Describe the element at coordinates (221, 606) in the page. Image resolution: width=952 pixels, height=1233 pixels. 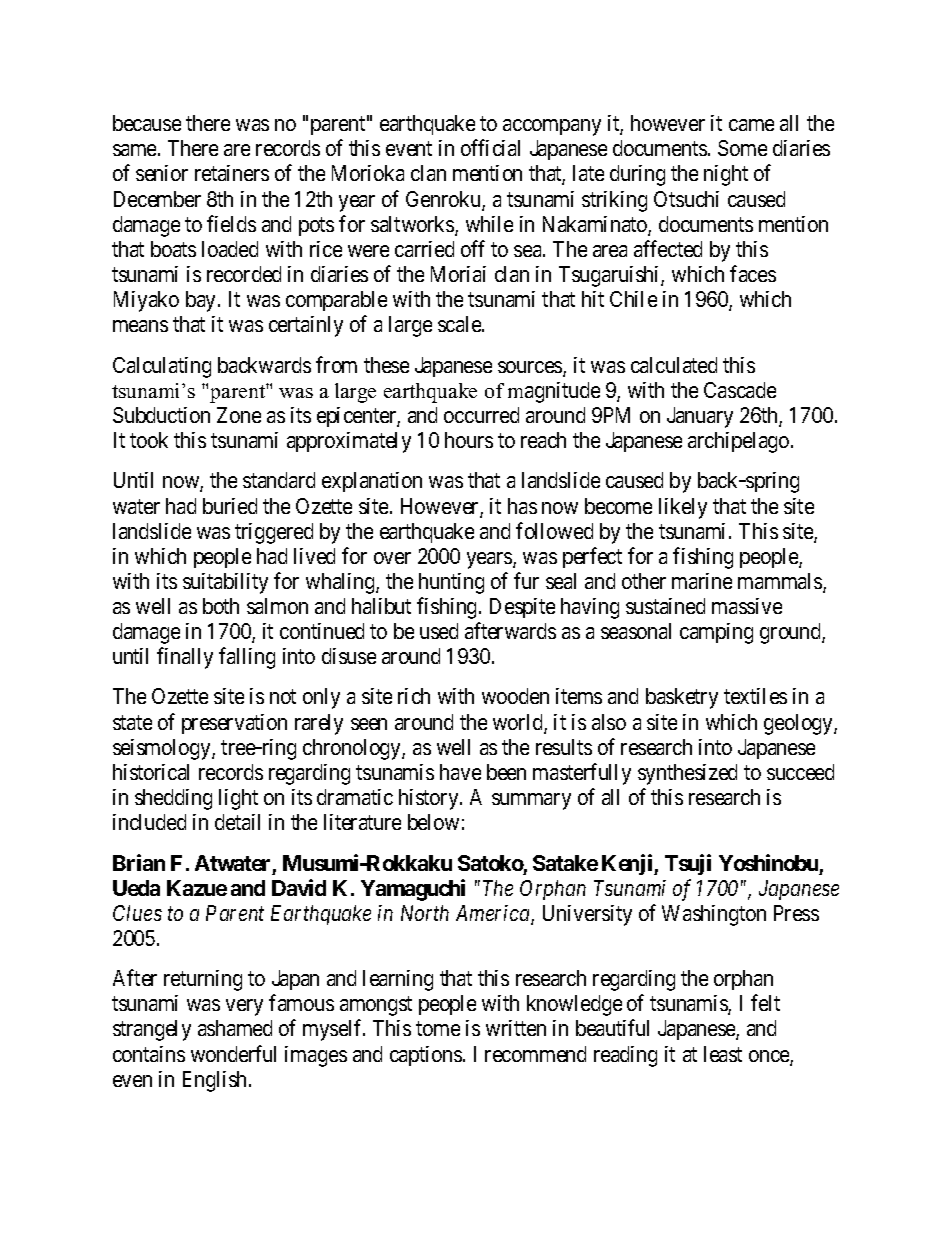
I see `both` at that location.
